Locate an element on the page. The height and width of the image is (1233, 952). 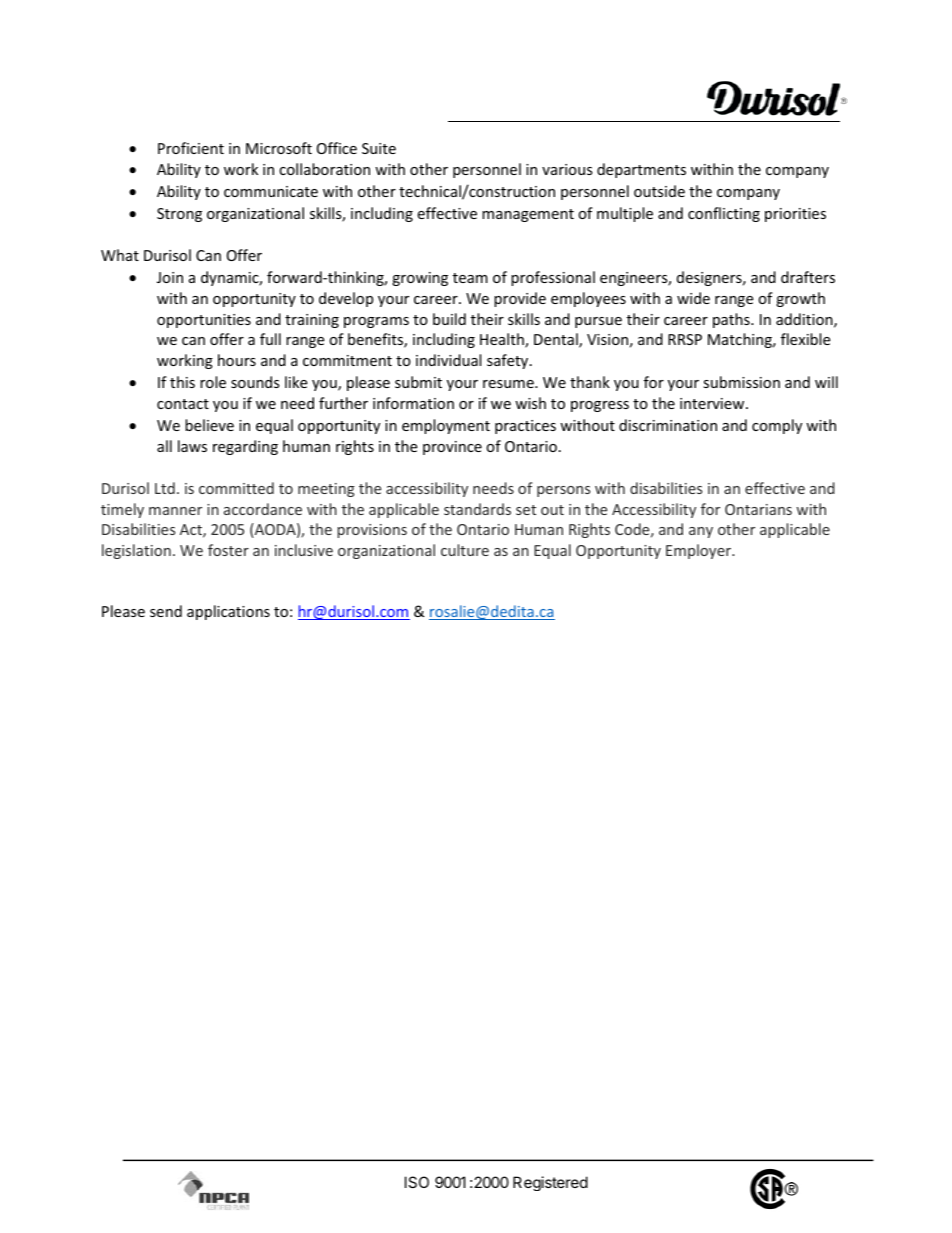
Registered is located at coordinates (550, 1183).
